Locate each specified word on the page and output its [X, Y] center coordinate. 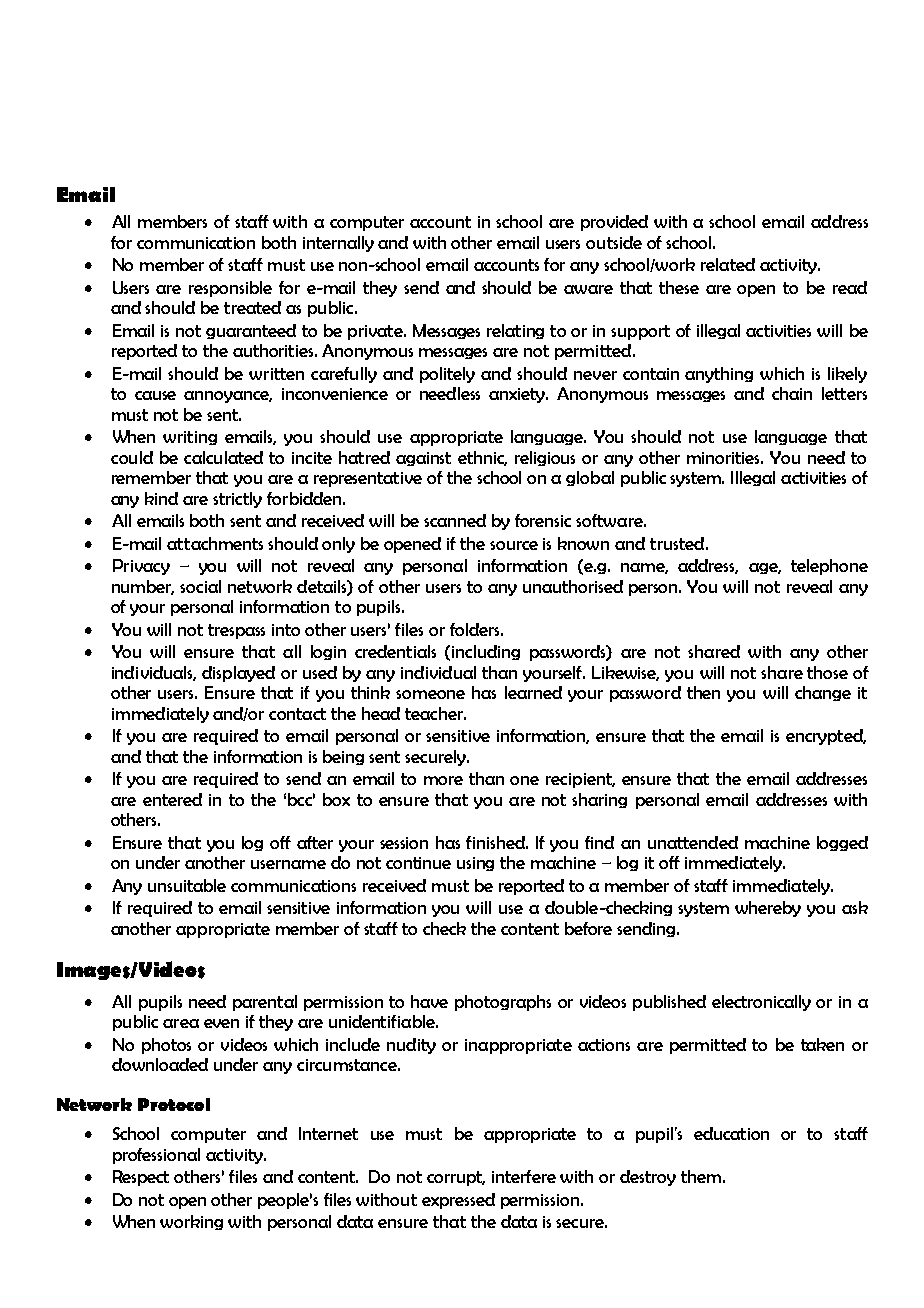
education [731, 1133]
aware [588, 289]
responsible [230, 289]
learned [533, 692]
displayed [238, 674]
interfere [524, 1176]
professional [156, 1156]
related [728, 264]
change [823, 693]
